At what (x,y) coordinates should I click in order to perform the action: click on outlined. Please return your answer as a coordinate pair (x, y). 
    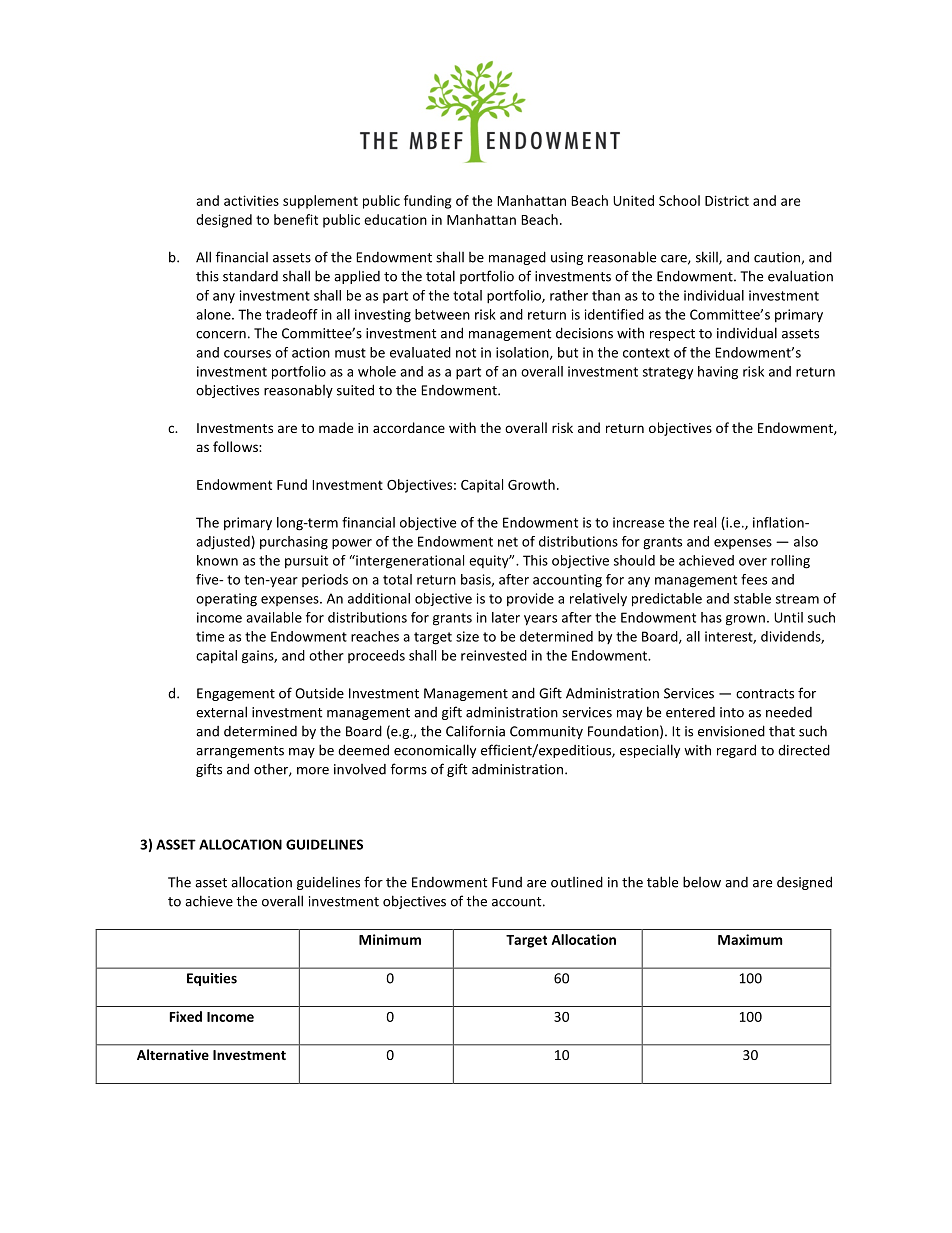
    Looking at the image, I should click on (577, 882).
